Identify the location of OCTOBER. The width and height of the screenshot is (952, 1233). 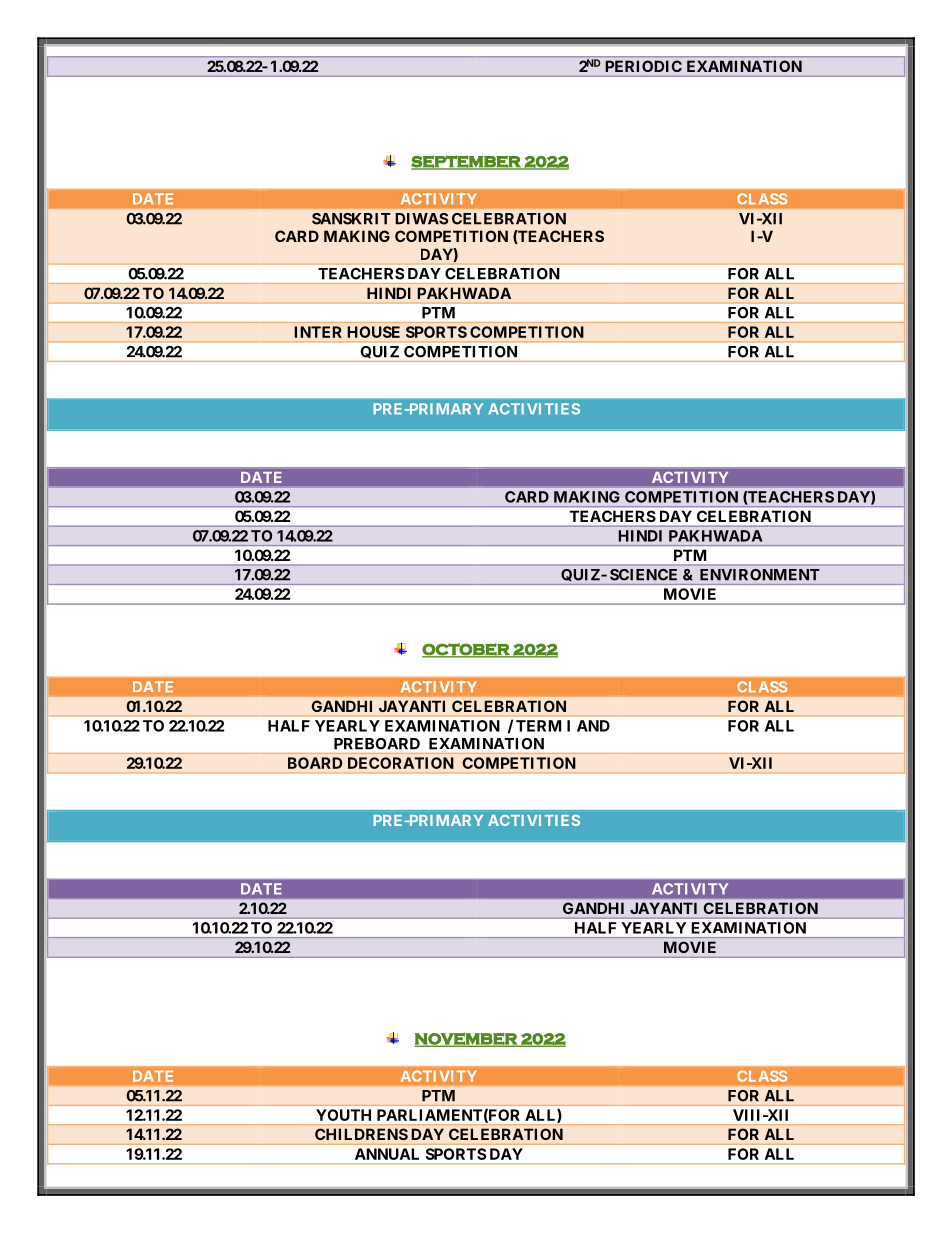
(467, 650).
